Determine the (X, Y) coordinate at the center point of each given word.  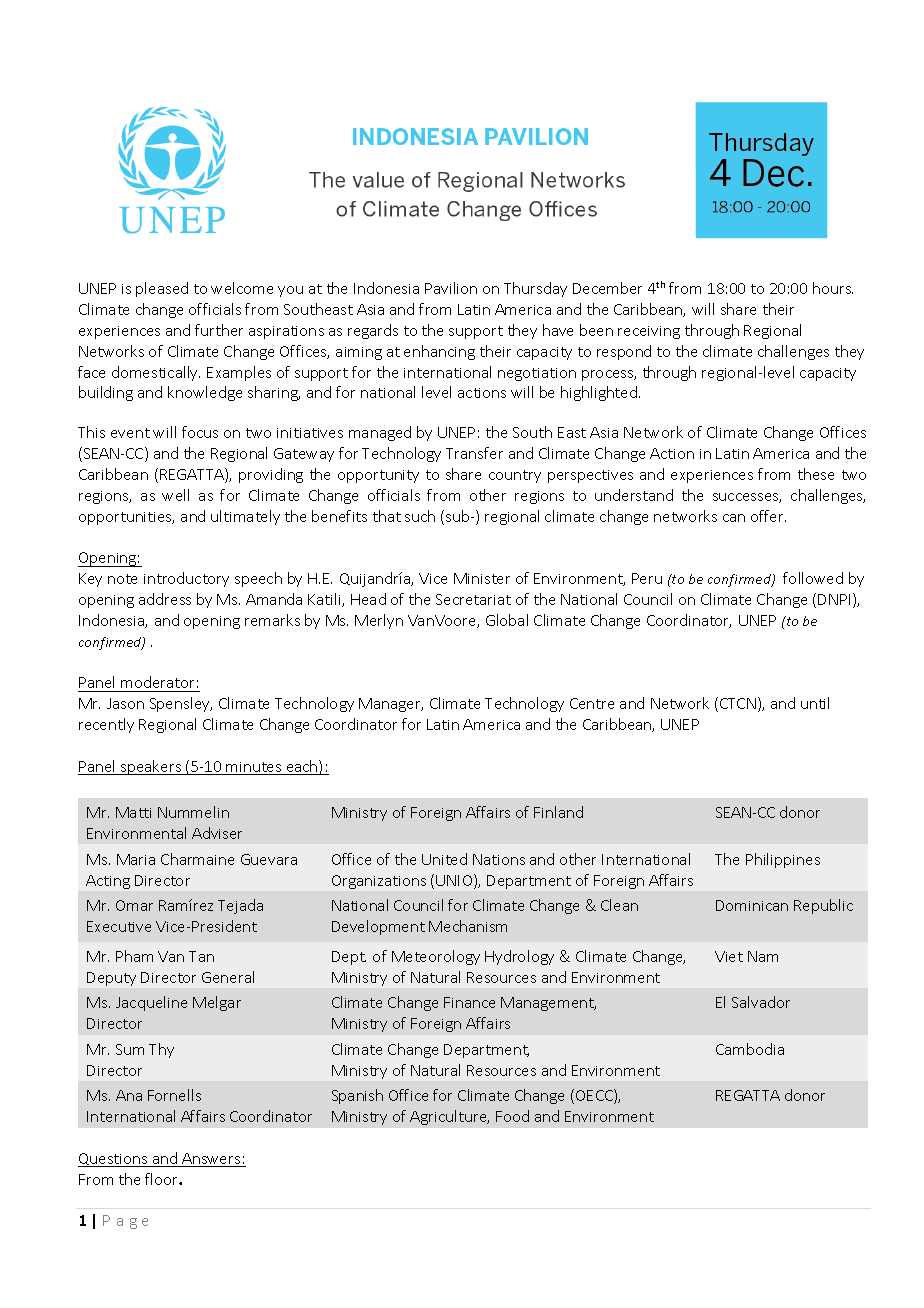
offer (768, 516)
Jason (125, 703)
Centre (592, 703)
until (815, 703)
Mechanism (468, 926)
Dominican (752, 905)
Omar (134, 905)
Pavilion (451, 288)
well (175, 495)
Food (512, 1116)
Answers (211, 1160)
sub (459, 516)
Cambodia (750, 1049)
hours (833, 288)
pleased (162, 289)
